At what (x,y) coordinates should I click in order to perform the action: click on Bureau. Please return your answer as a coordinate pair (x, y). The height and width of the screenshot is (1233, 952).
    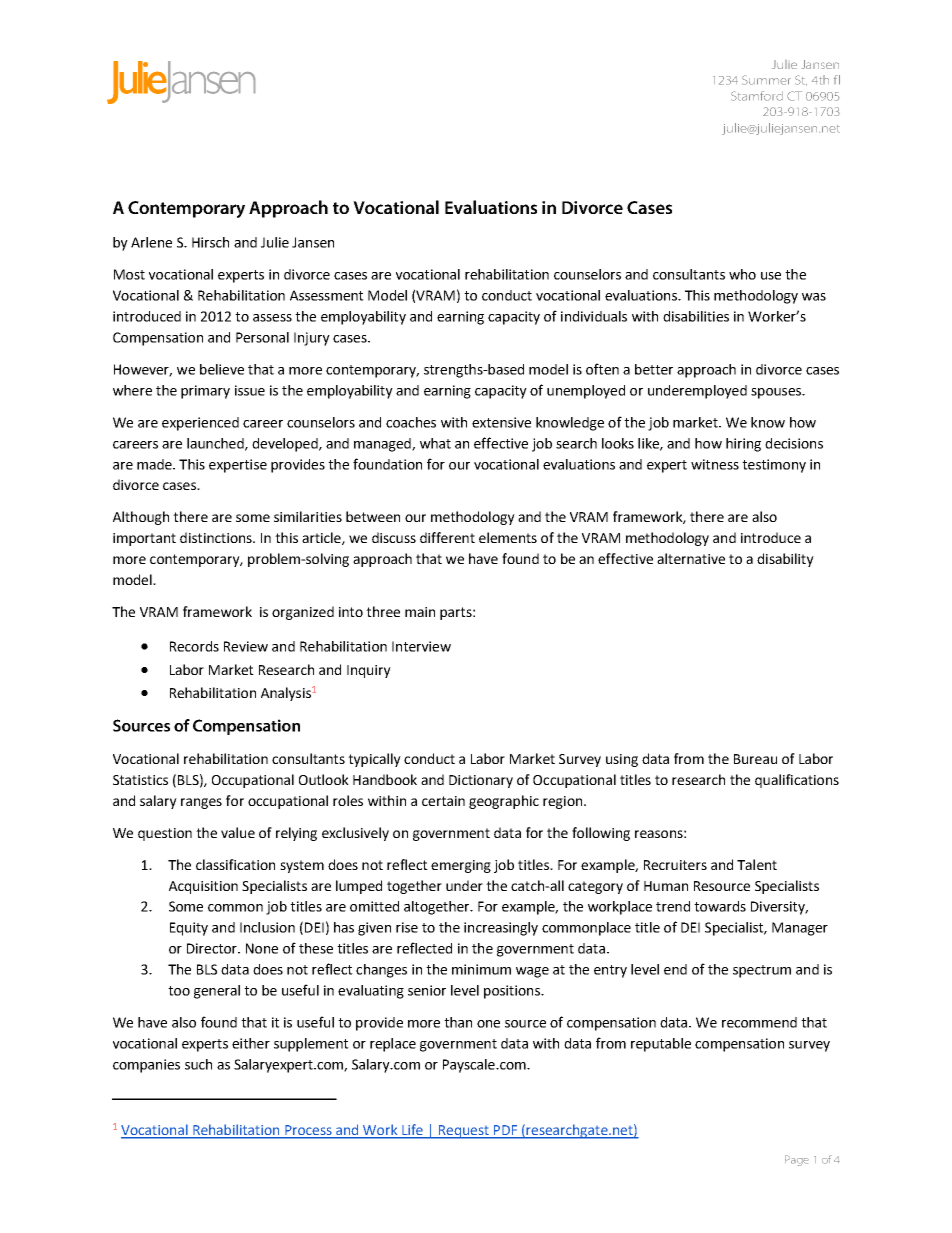
    Looking at the image, I should click on (755, 759).
